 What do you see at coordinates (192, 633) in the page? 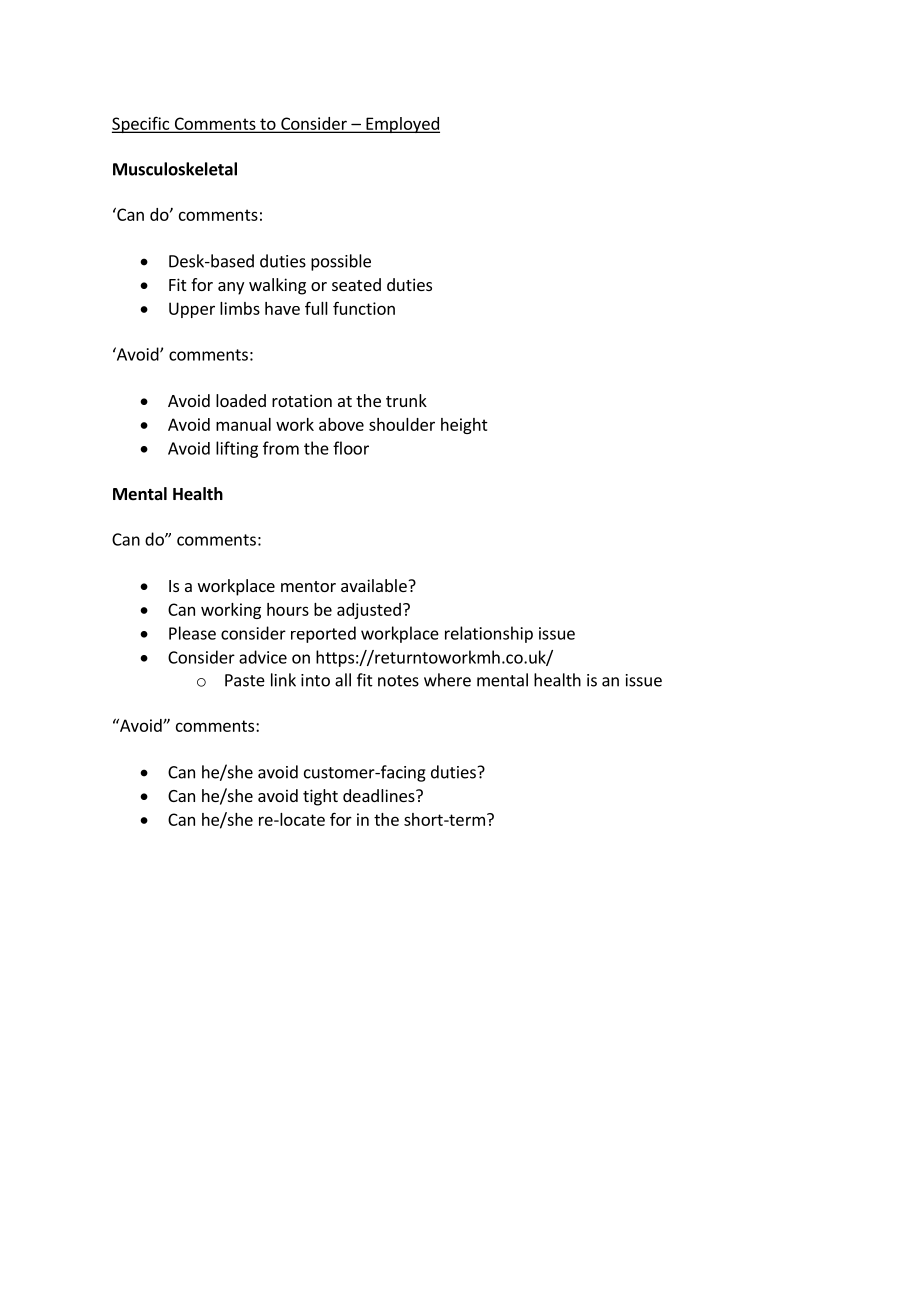
I see `Please` at bounding box center [192, 633].
